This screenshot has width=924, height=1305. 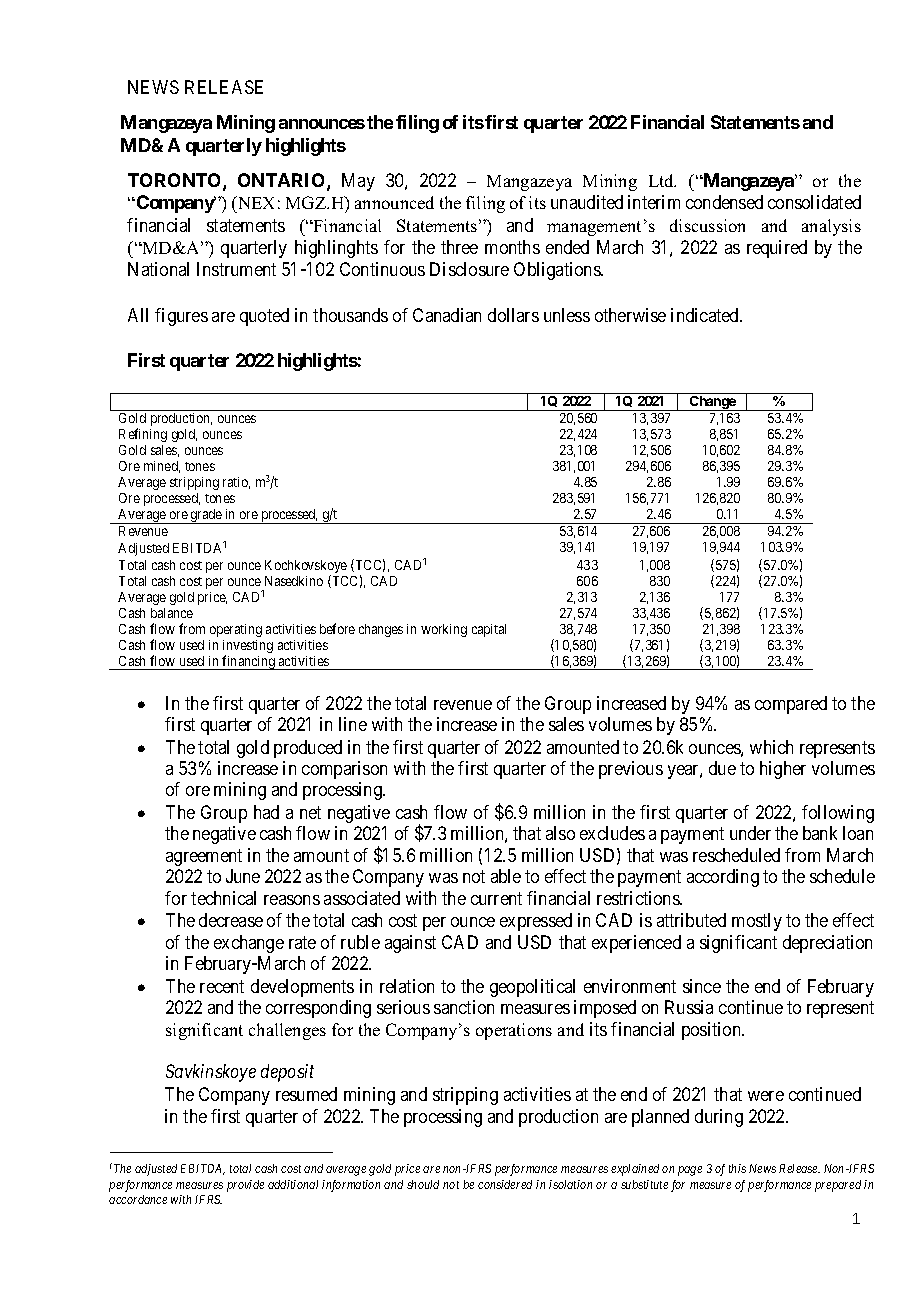 I want to click on compared, so click(x=791, y=705).
